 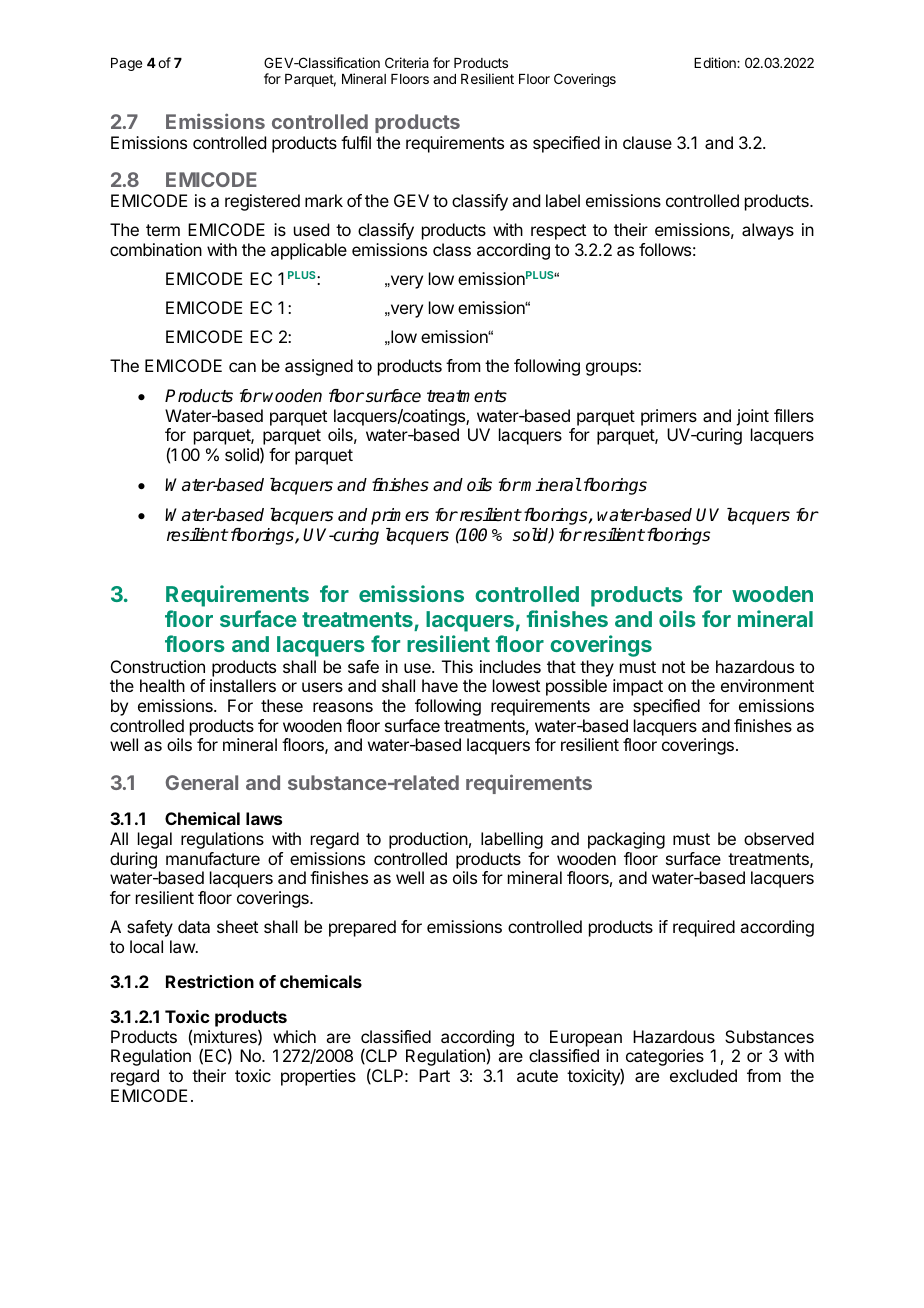 I want to click on Part, so click(x=434, y=1075).
